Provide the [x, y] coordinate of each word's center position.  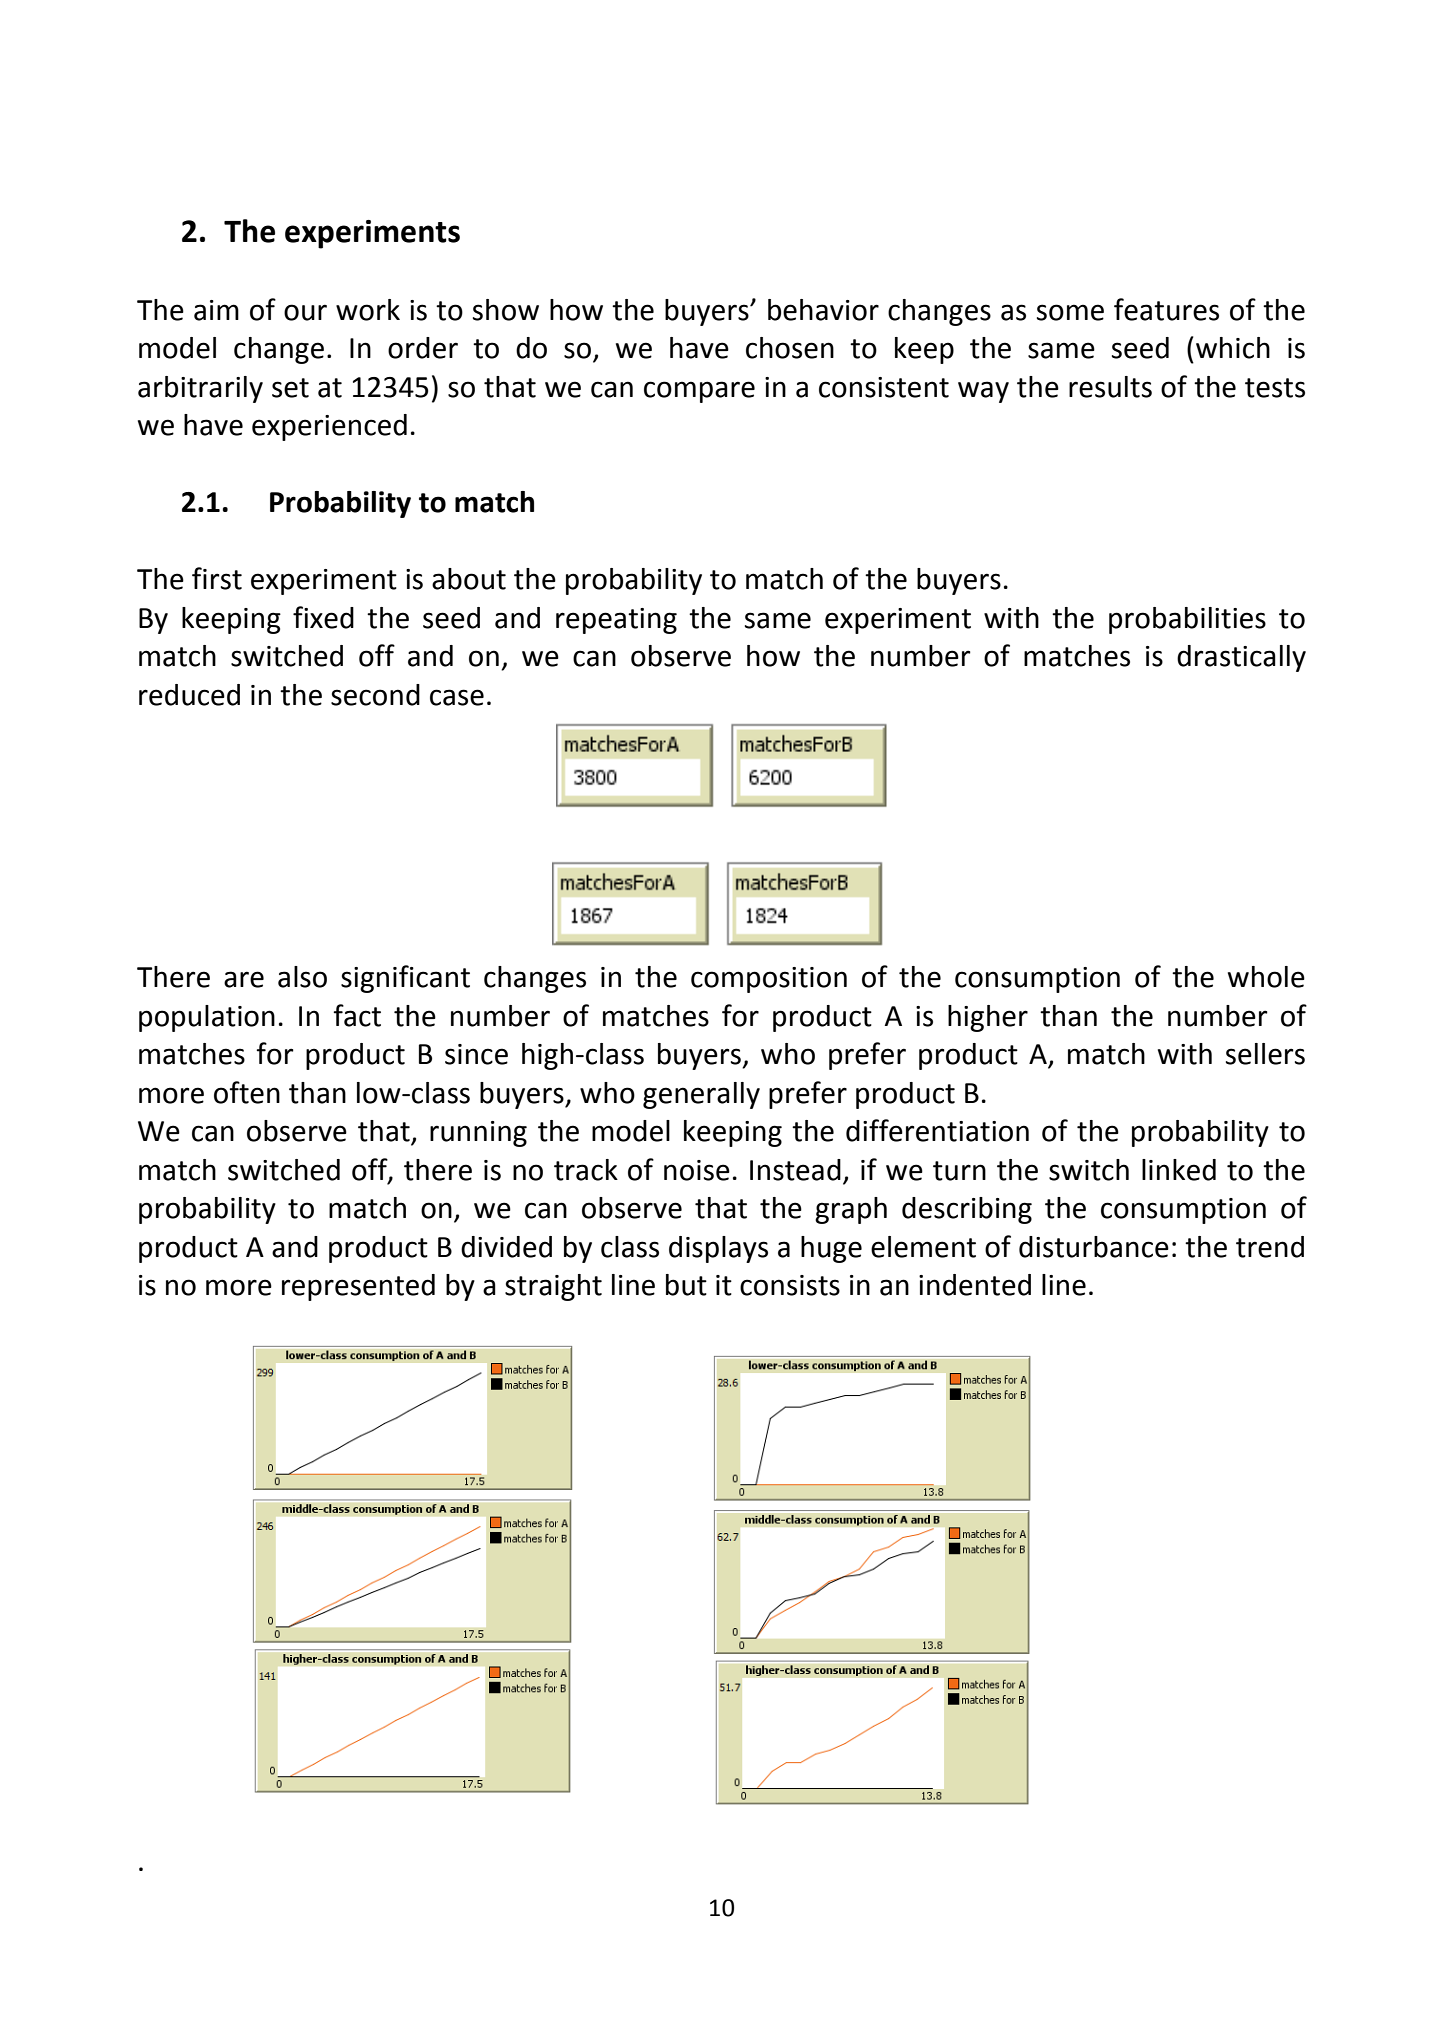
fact [357, 1015]
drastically [1241, 658]
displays [718, 1249]
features [1166, 309]
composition [769, 980]
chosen [790, 348]
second [375, 695]
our [305, 312]
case [457, 697]
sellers [1265, 1054]
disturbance [1094, 1247]
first [217, 578]
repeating [616, 621]
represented [358, 1287]
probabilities [1187, 620]
